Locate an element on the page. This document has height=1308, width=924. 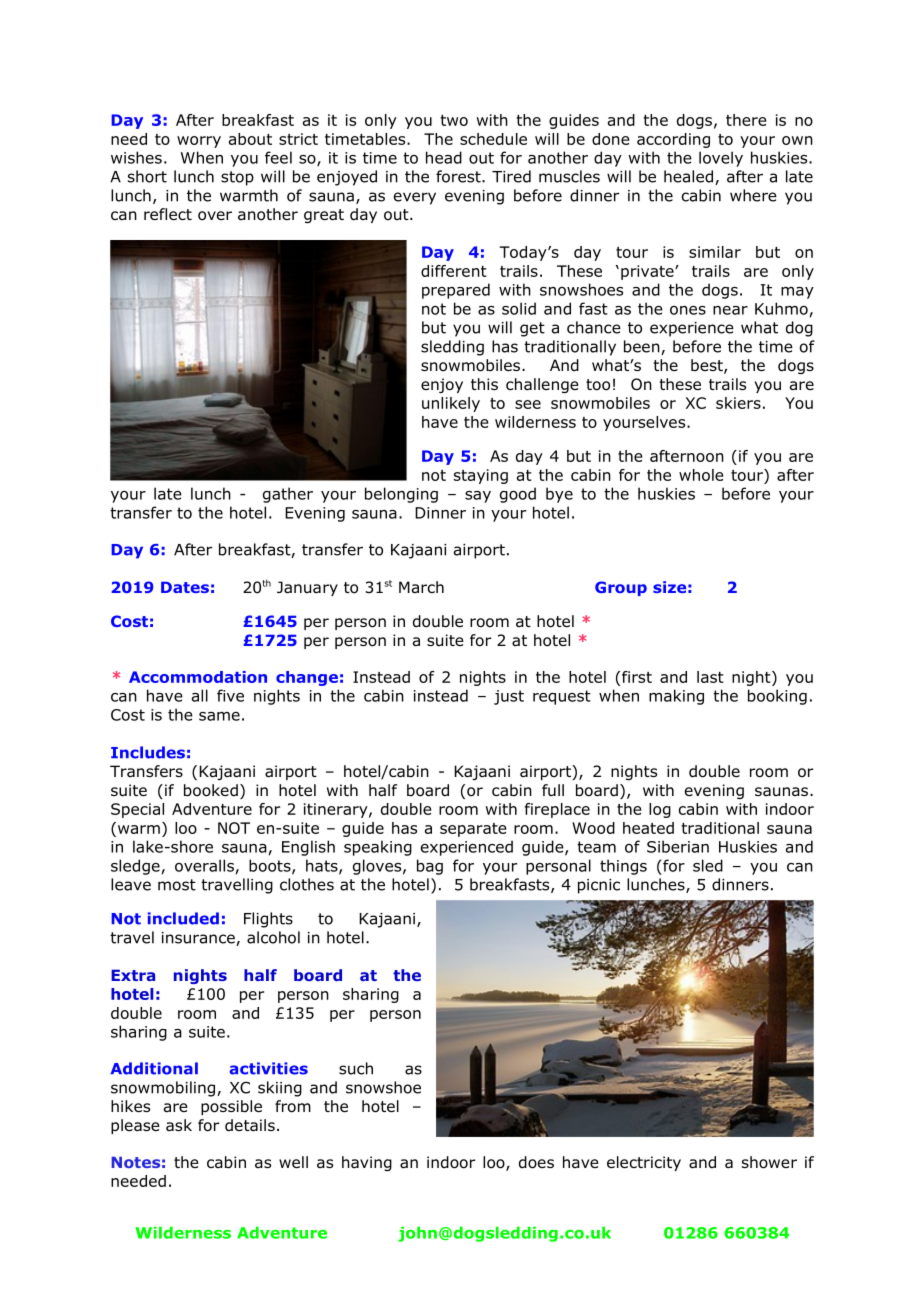
gather is located at coordinates (288, 495).
